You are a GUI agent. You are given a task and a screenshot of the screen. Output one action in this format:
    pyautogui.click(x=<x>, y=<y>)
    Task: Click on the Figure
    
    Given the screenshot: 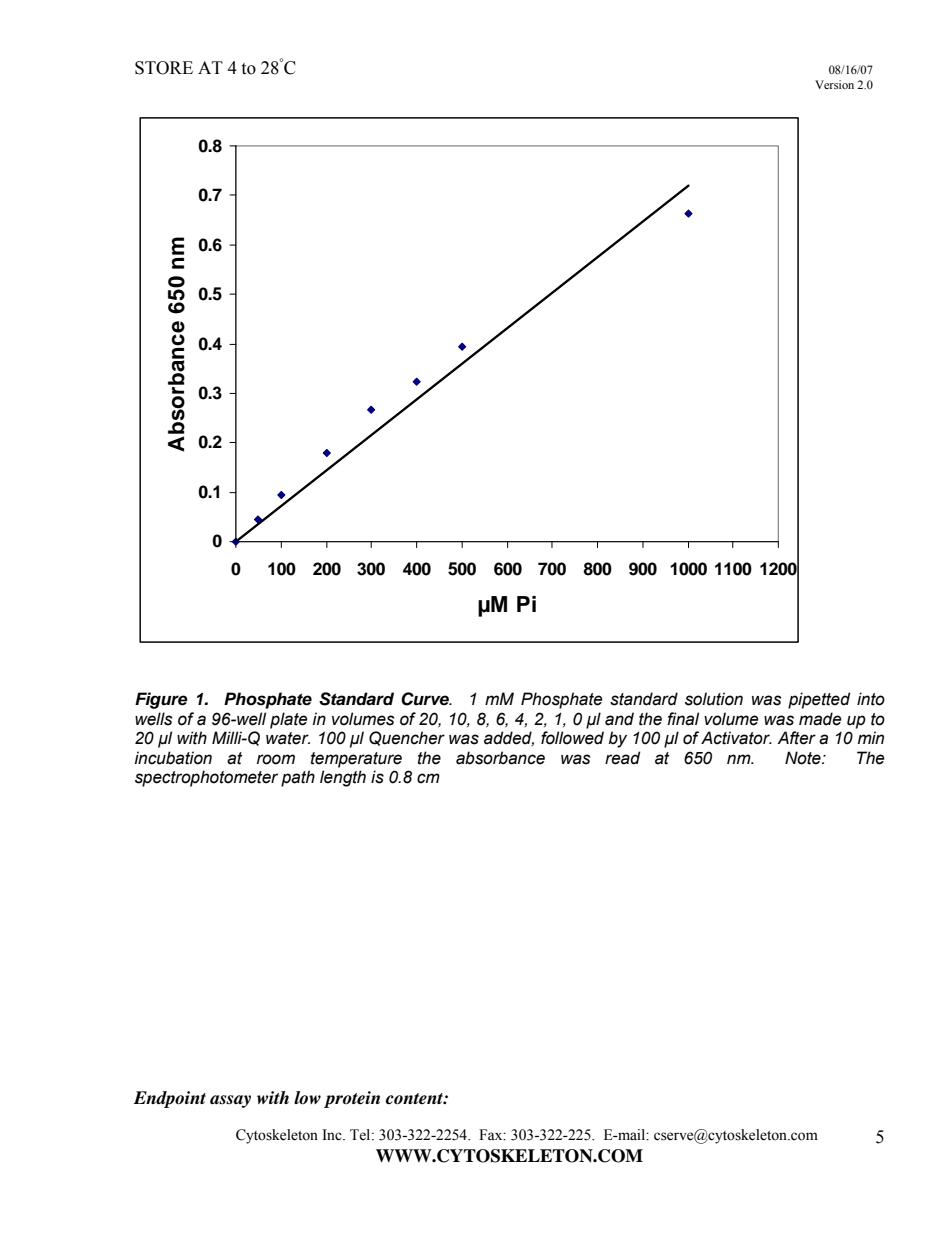 What is the action you would take?
    pyautogui.click(x=161, y=700)
